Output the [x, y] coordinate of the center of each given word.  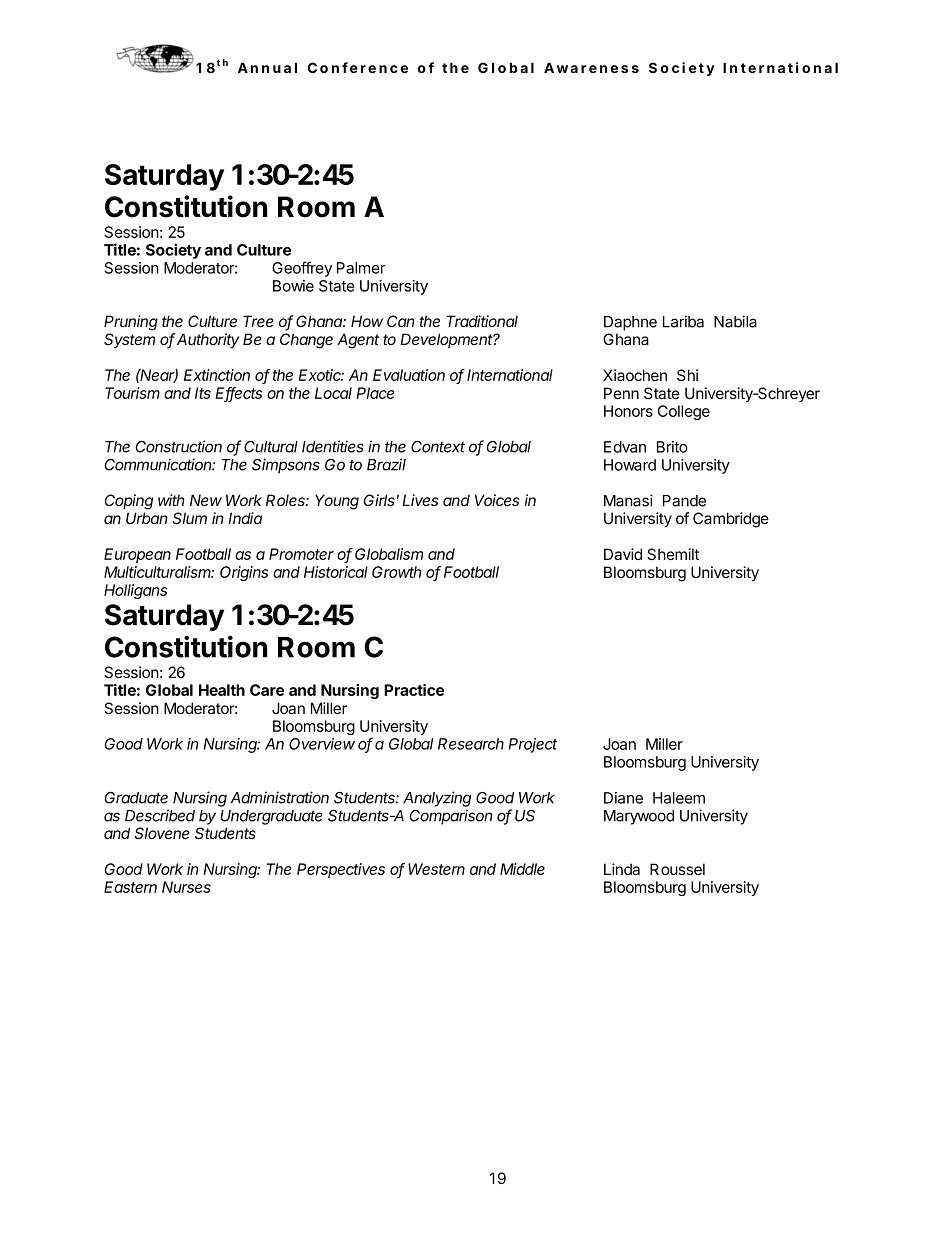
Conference [358, 67]
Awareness [591, 67]
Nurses [186, 887]
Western [436, 869]
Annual [267, 67]
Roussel [677, 869]
